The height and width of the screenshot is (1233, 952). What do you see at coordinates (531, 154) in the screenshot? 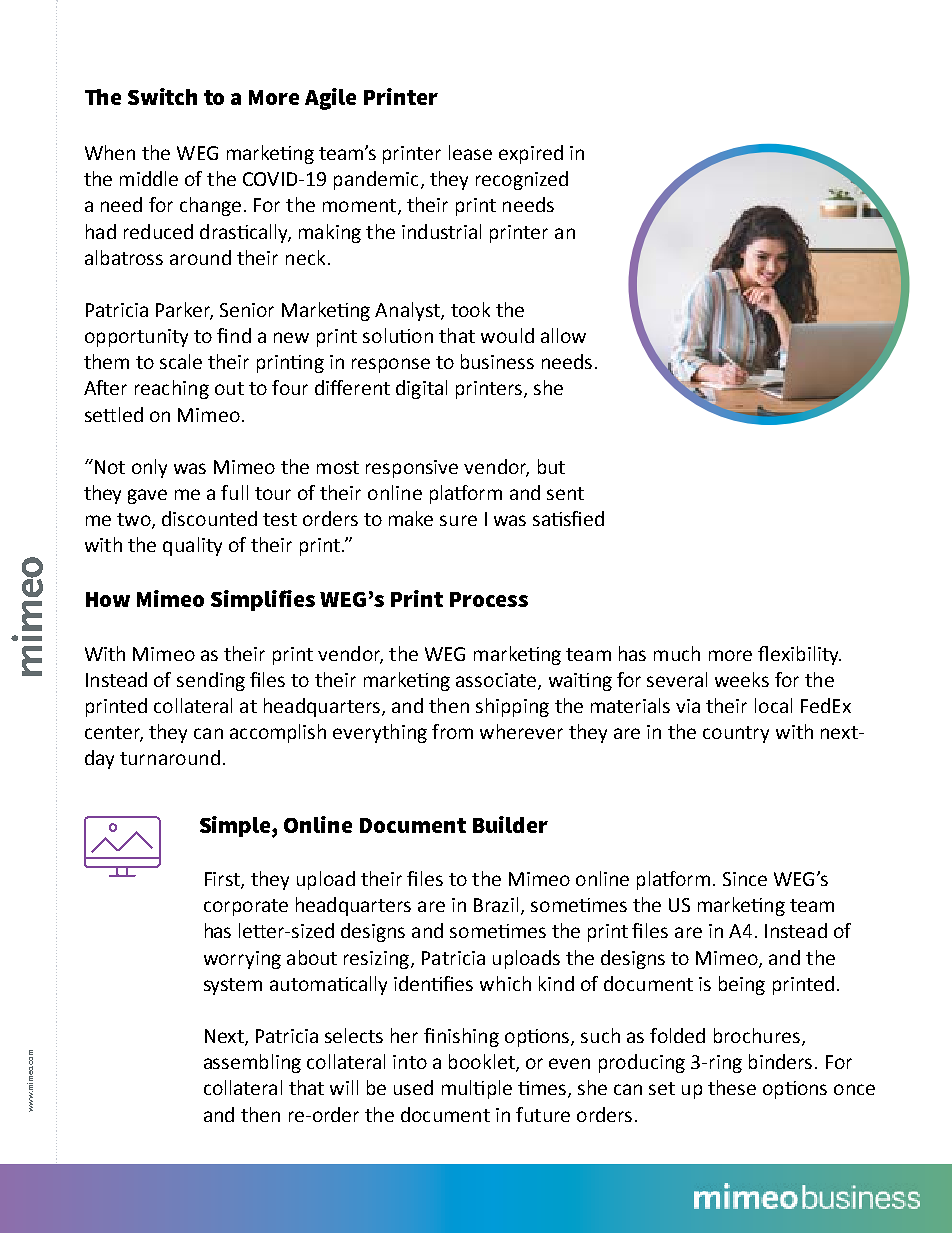
I see `expired` at bounding box center [531, 154].
